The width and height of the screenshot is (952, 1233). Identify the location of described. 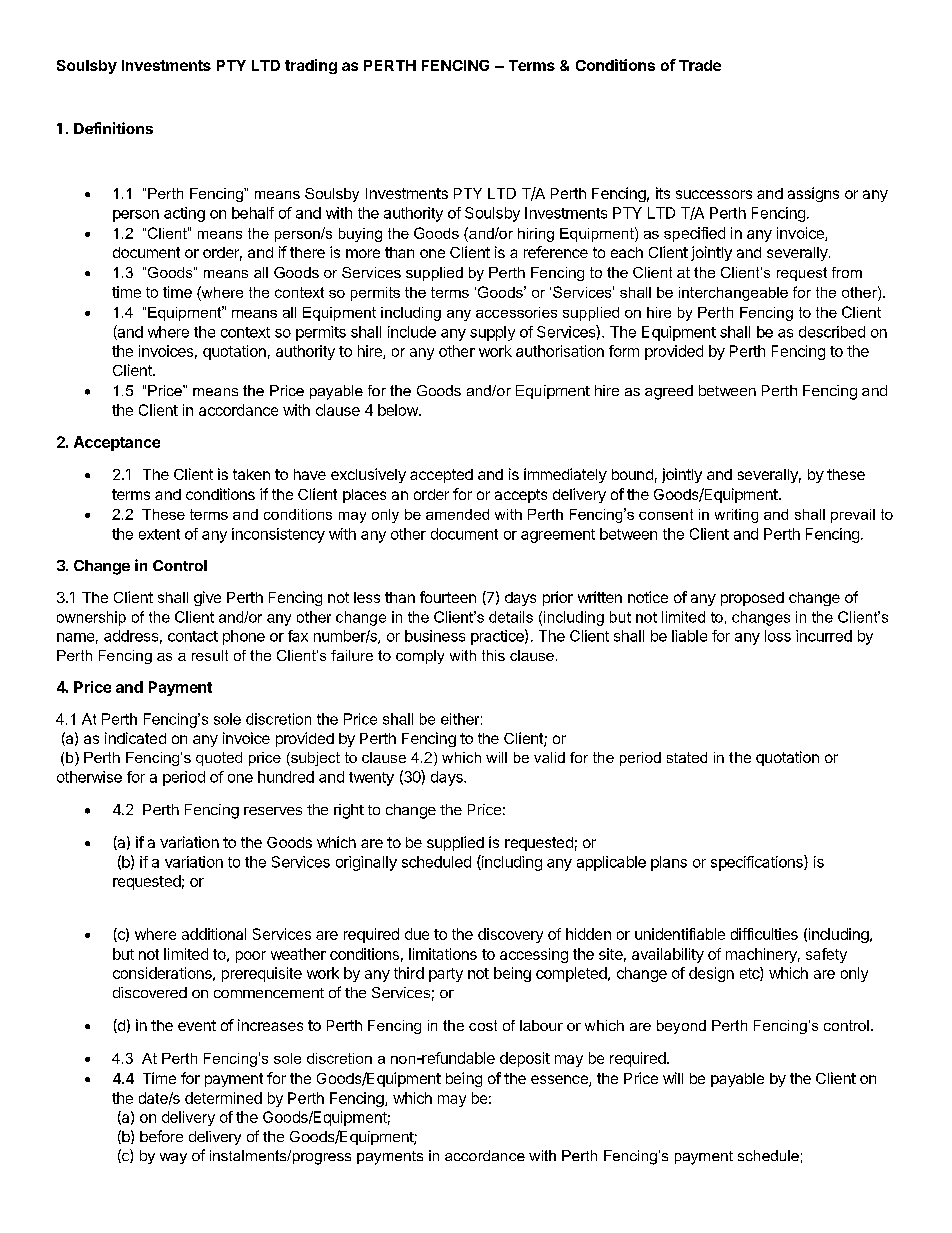
(832, 332).
